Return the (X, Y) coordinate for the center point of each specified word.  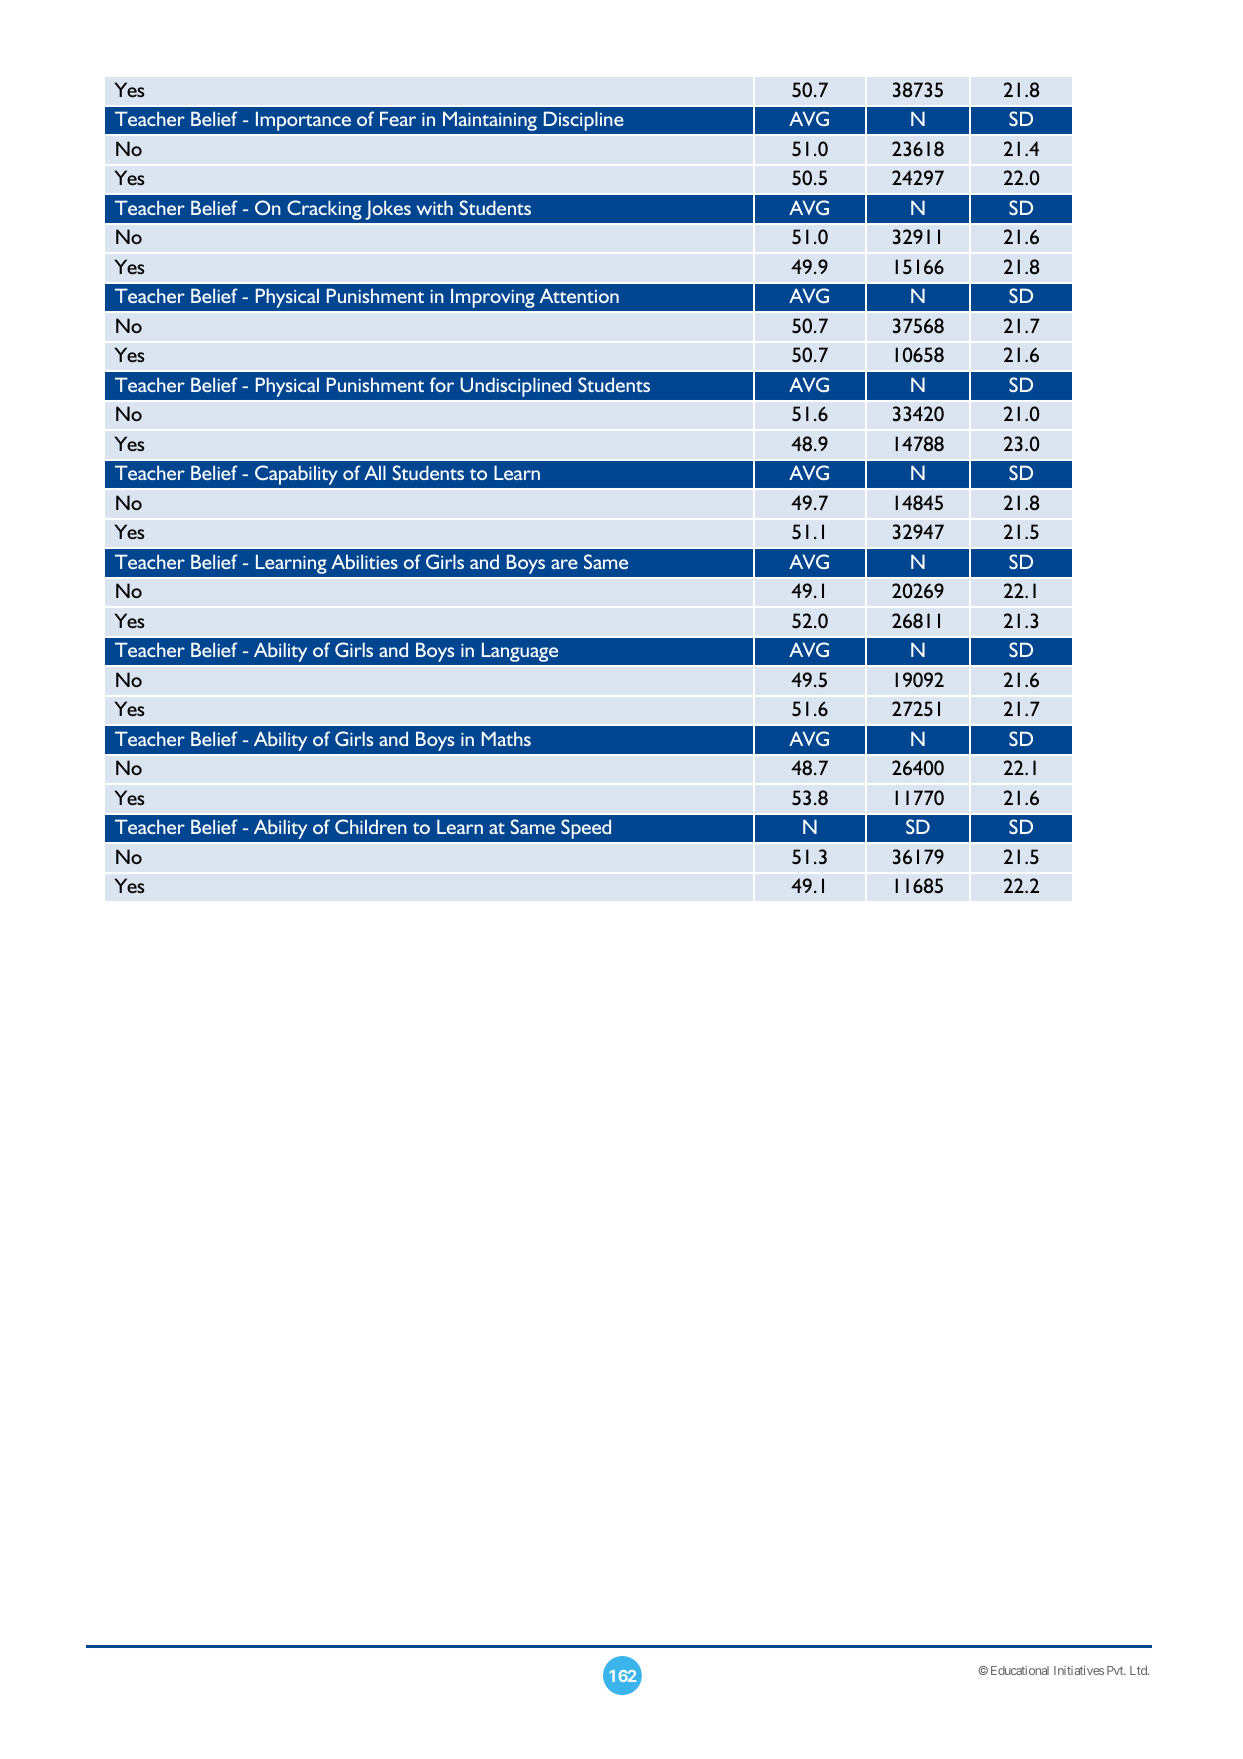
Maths (506, 738)
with (435, 207)
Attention (579, 295)
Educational (1020, 1670)
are (564, 564)
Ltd (1139, 1670)
